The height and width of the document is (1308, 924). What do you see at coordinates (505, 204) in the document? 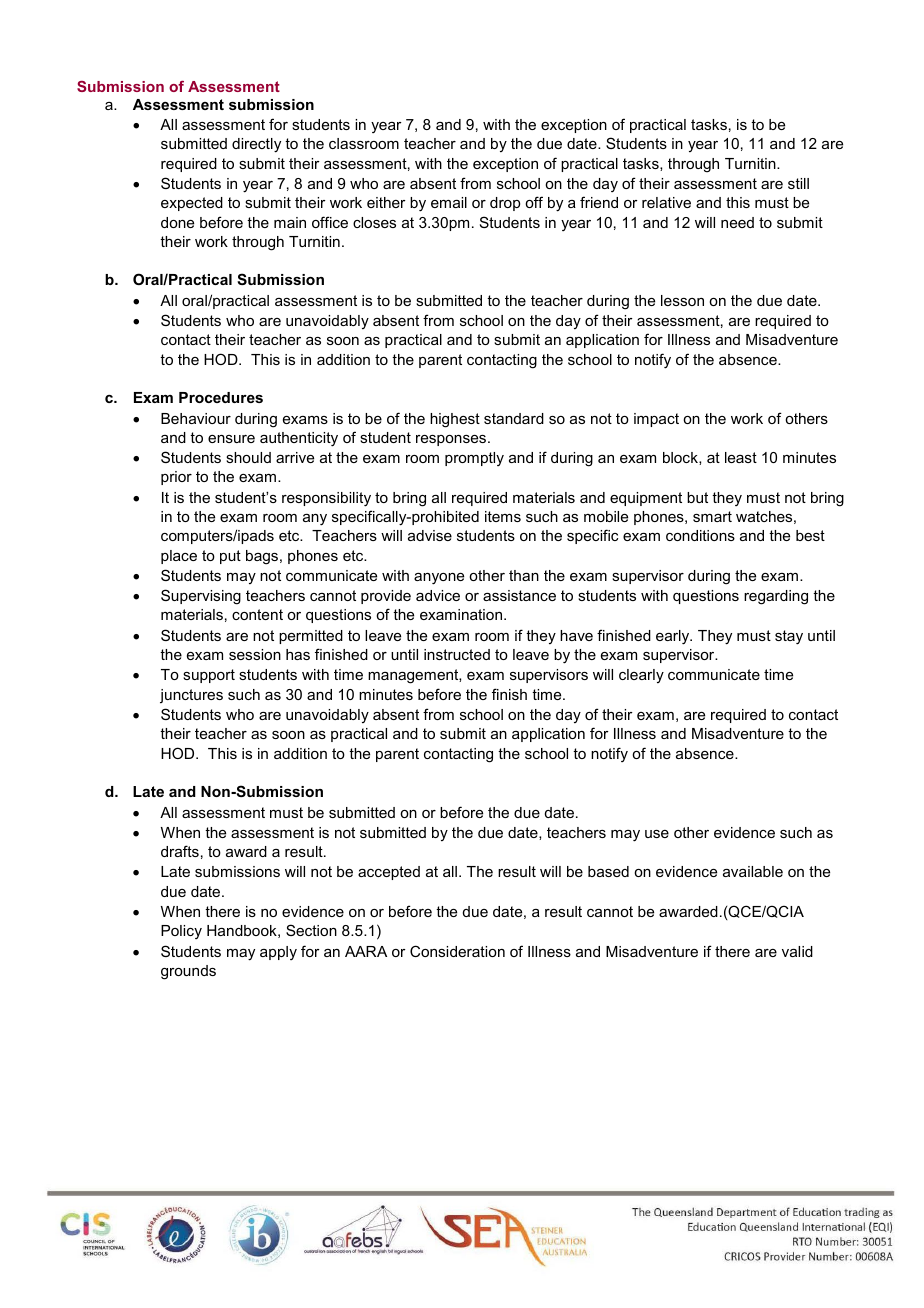
I see `drop` at bounding box center [505, 204].
